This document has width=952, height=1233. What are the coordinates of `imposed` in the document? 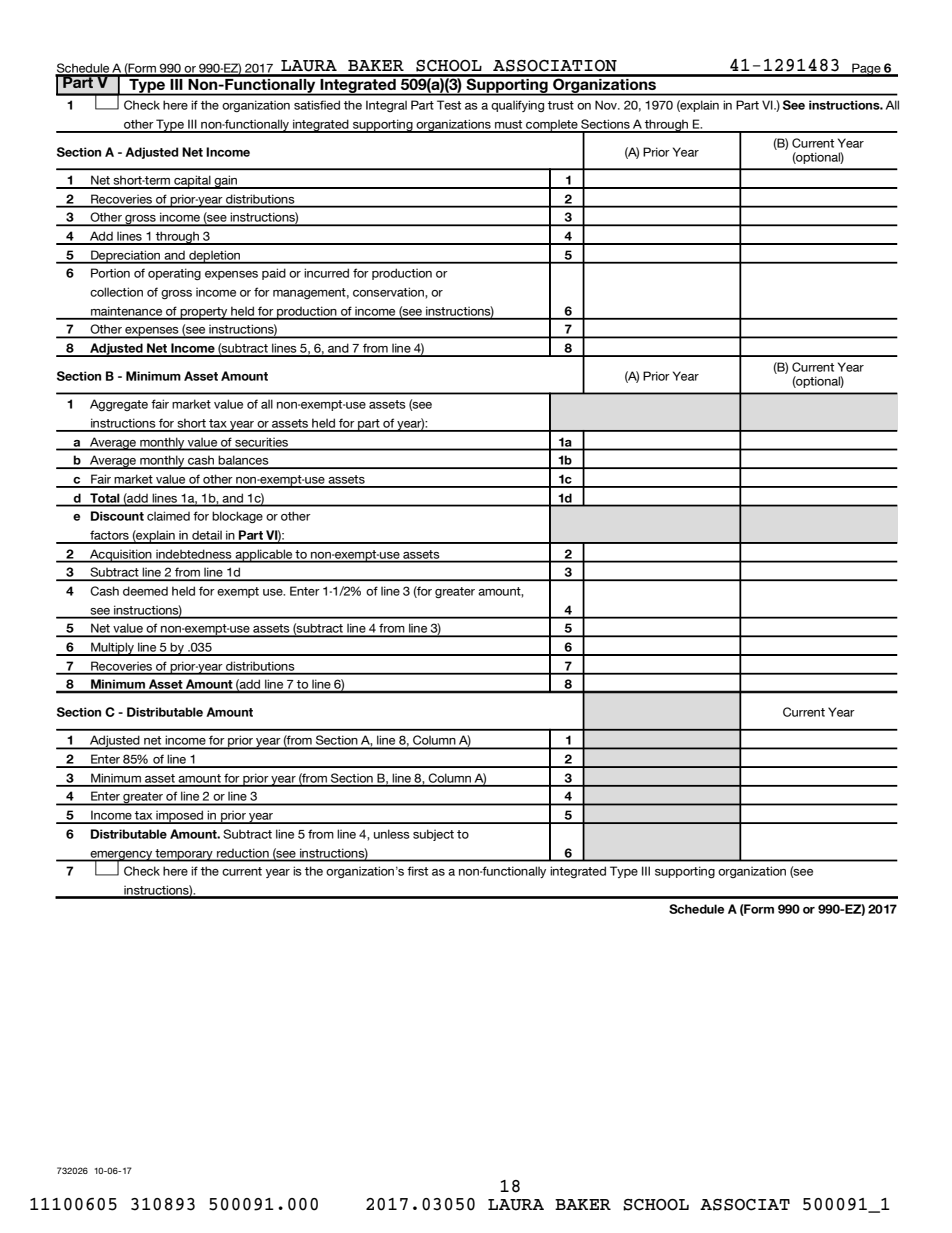 It's located at (180, 817).
